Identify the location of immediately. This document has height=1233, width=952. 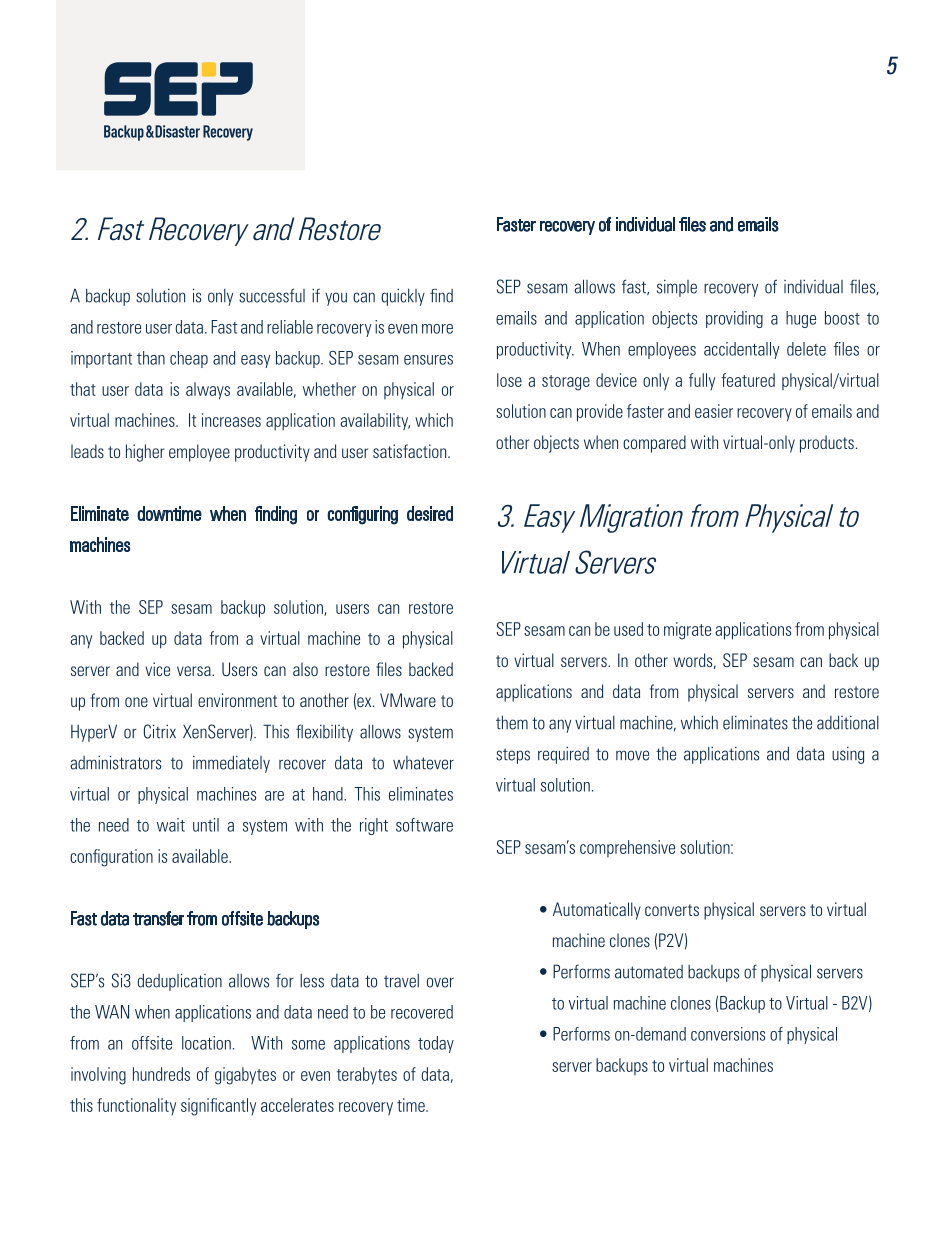
(231, 764).
